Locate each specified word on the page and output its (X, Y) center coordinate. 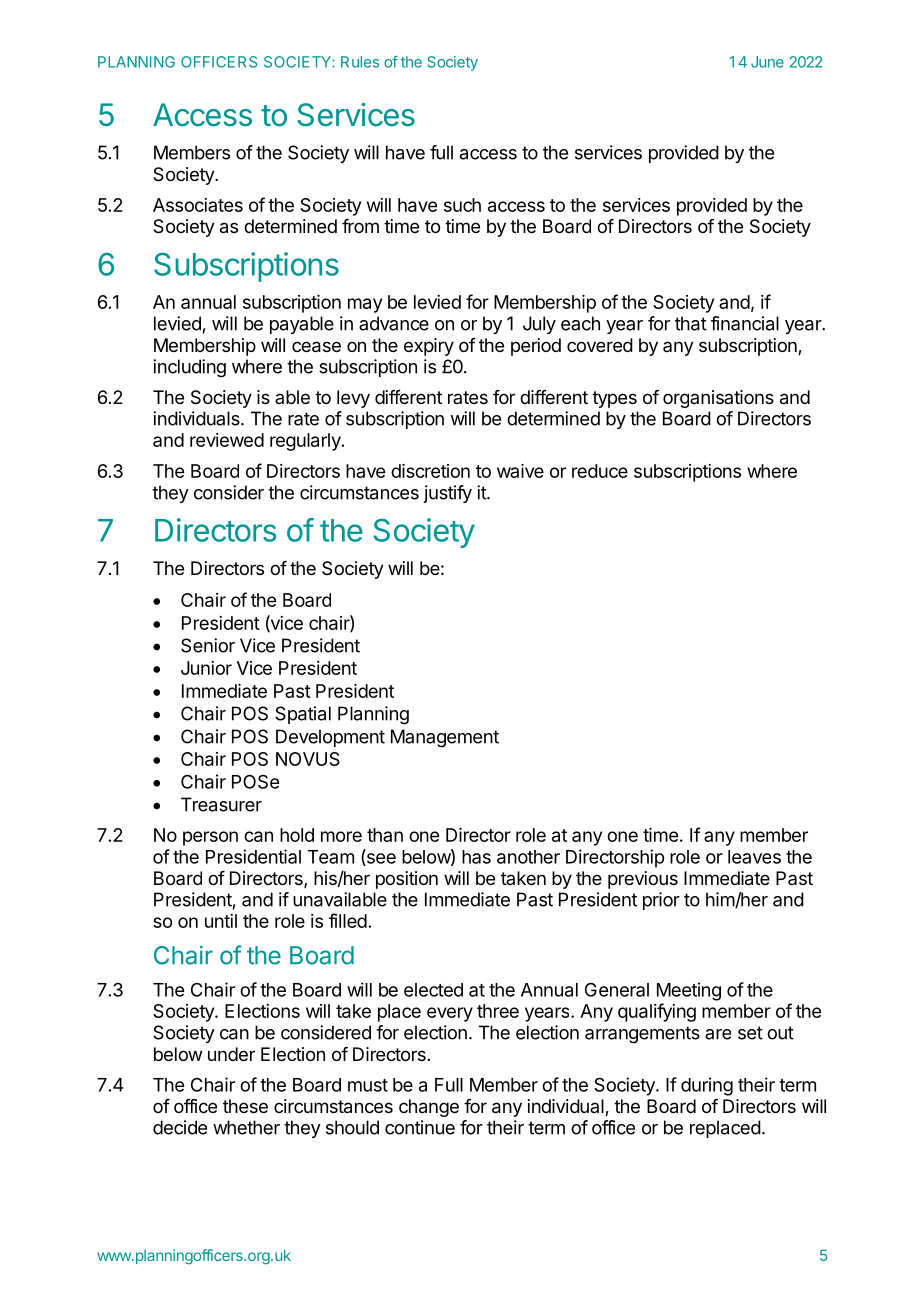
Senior (208, 645)
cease (316, 347)
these (245, 1106)
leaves (754, 857)
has (476, 857)
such (462, 205)
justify (447, 494)
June (767, 62)
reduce (600, 471)
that (691, 323)
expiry (429, 347)
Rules (360, 62)
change (429, 1108)
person (210, 838)
